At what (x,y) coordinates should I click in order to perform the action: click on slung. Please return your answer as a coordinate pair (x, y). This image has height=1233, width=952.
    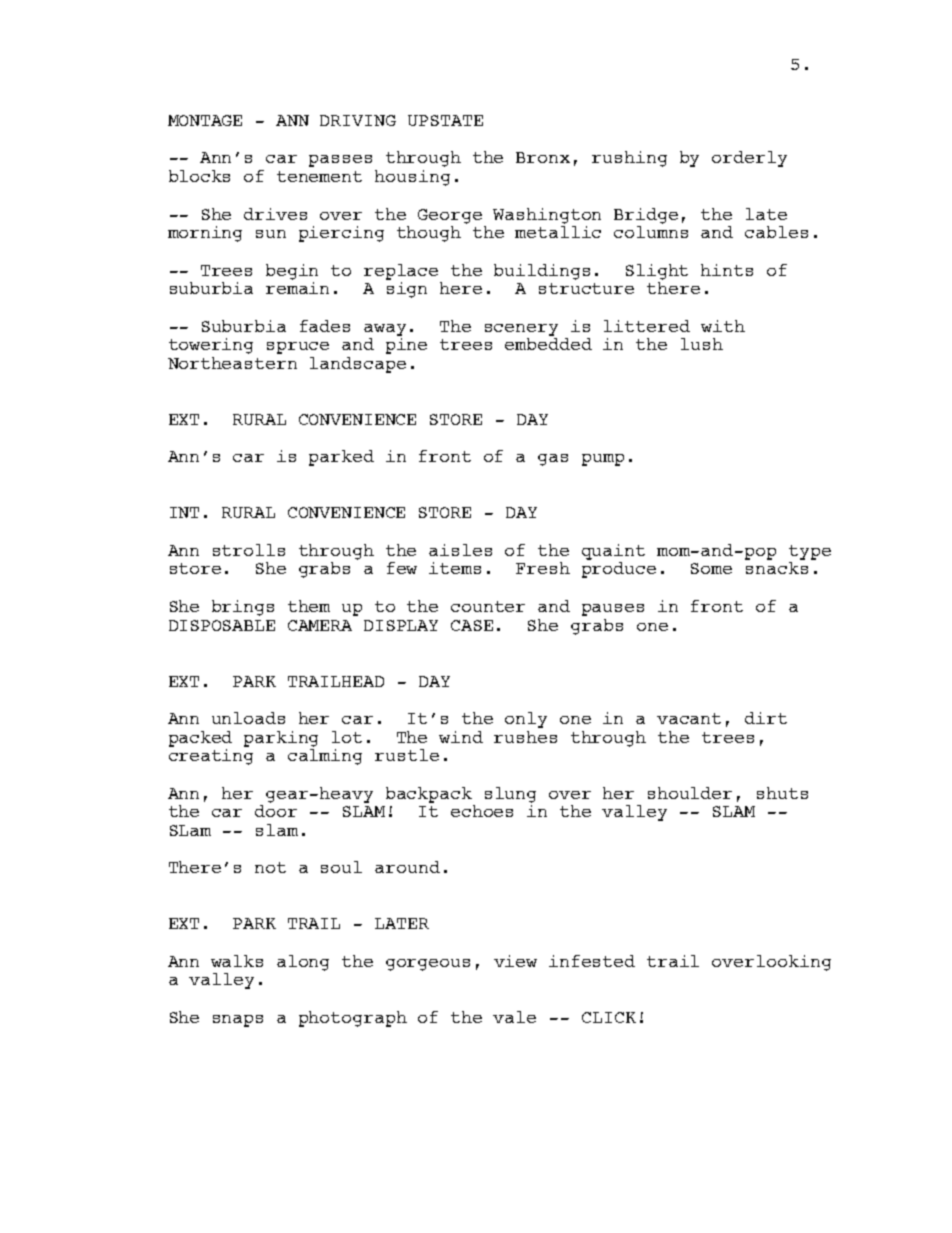
    Looking at the image, I should click on (510, 795).
